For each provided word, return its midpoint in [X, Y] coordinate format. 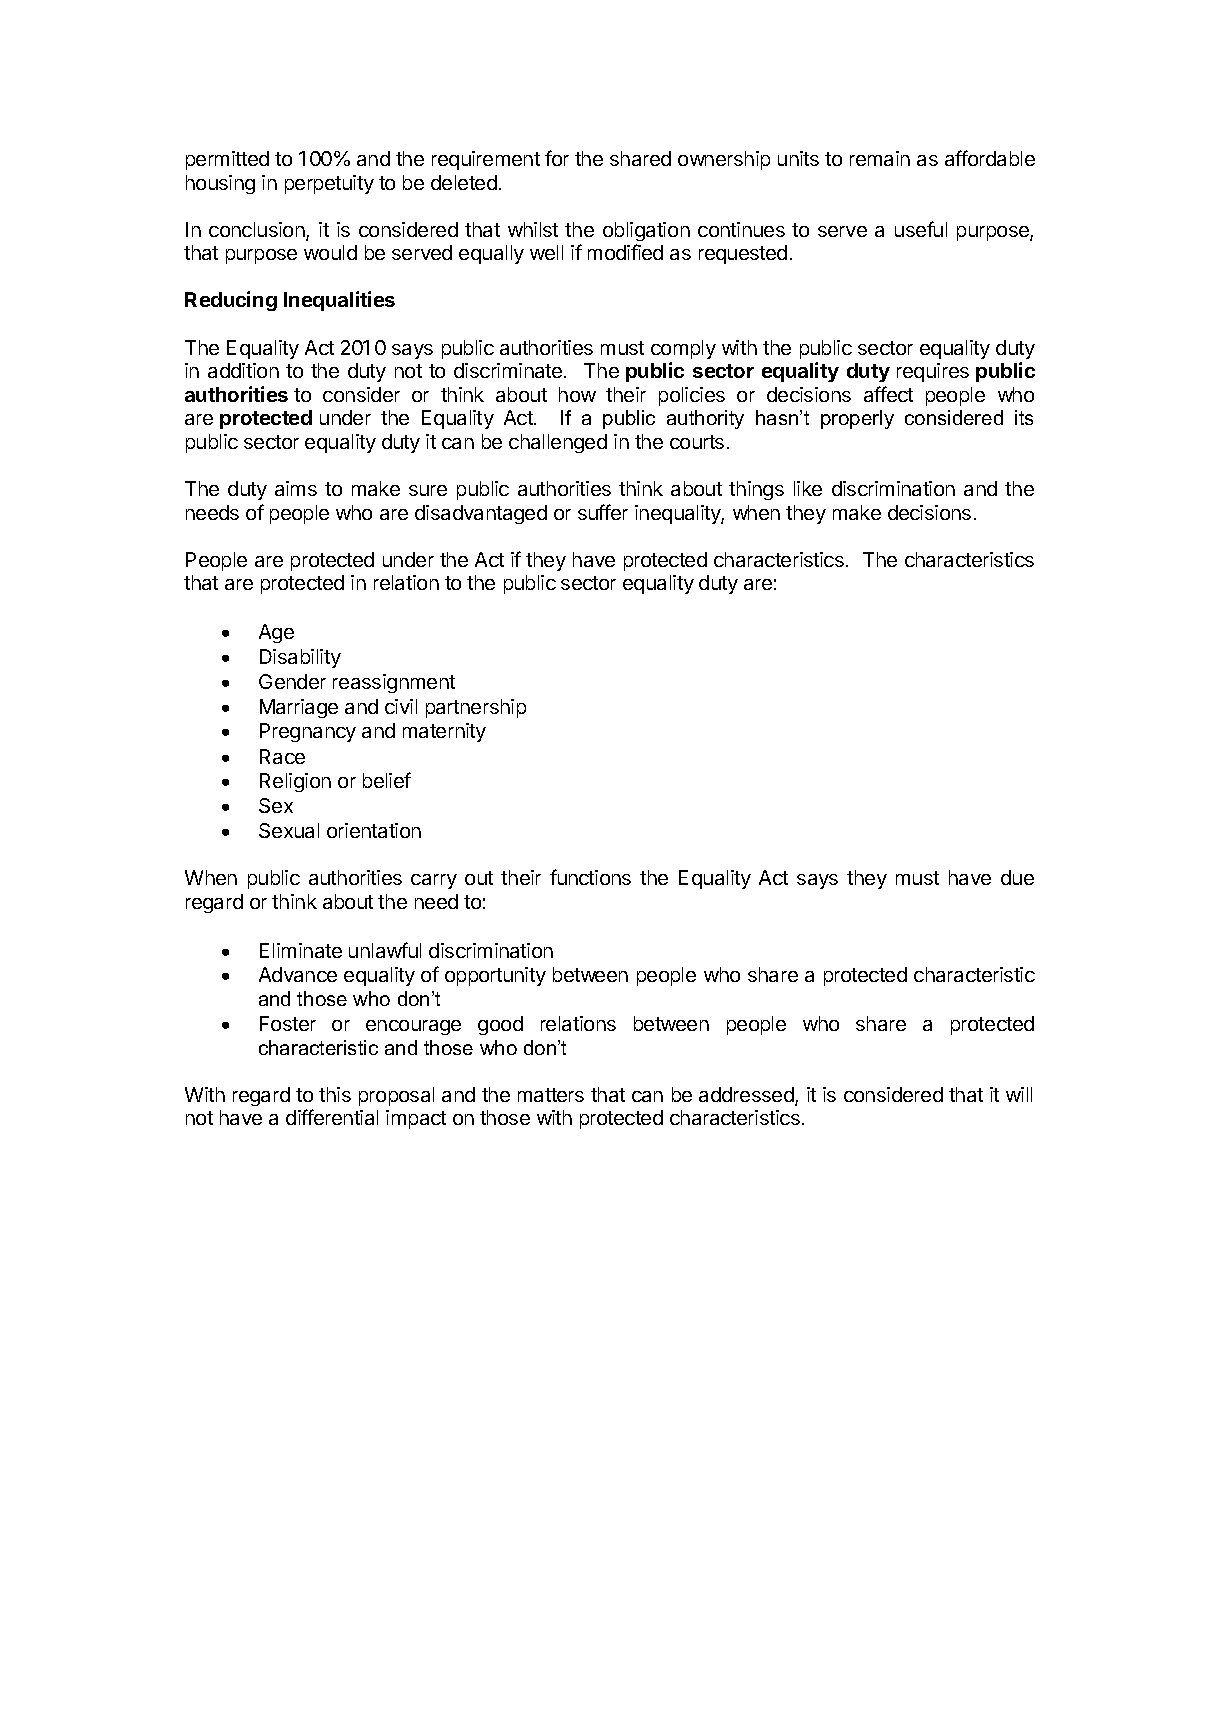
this [335, 1094]
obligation [646, 231]
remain [880, 158]
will [1019, 1094]
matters [551, 1095]
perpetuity [329, 184]
